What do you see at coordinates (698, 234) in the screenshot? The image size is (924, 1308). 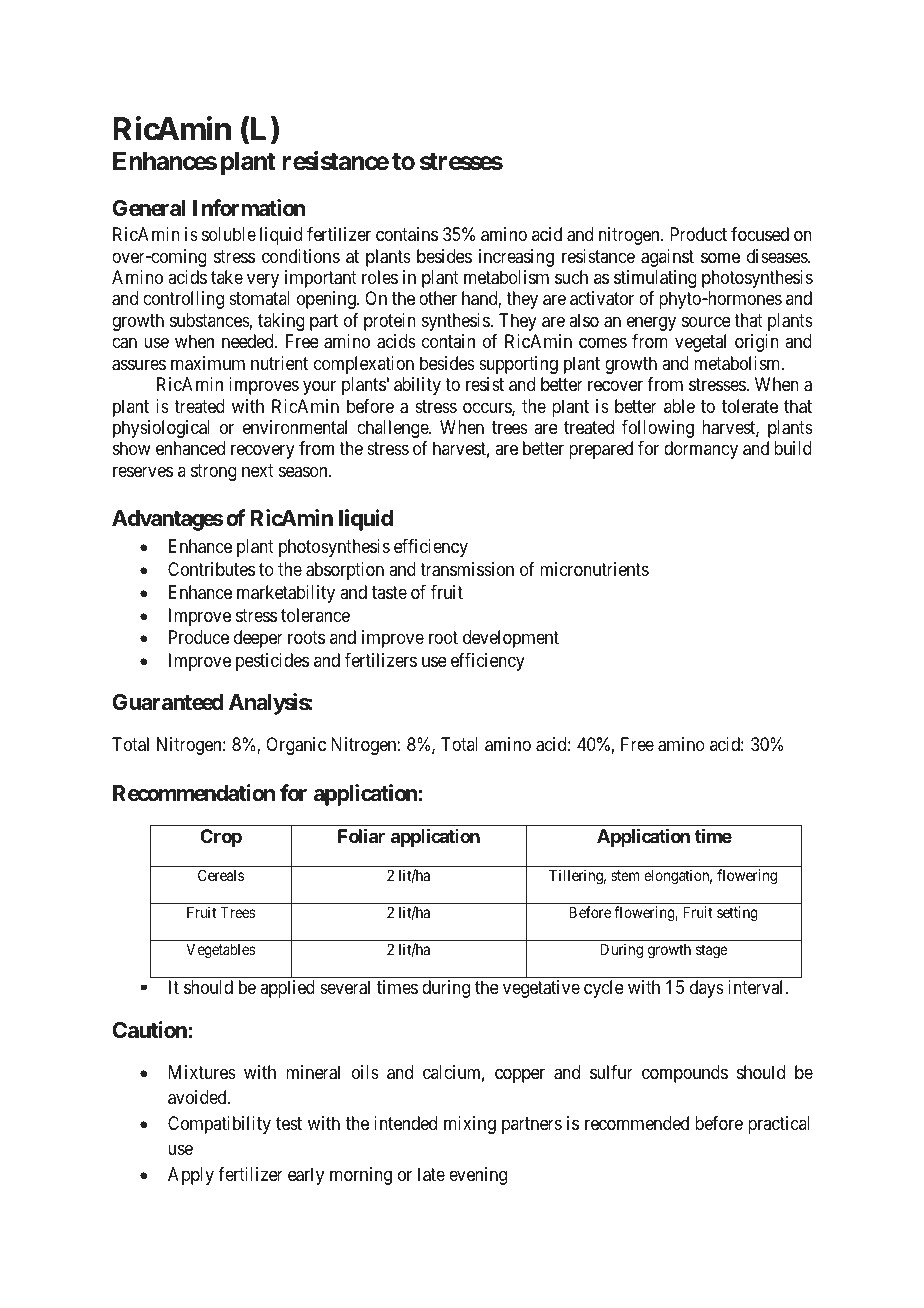 I see `Product` at bounding box center [698, 234].
